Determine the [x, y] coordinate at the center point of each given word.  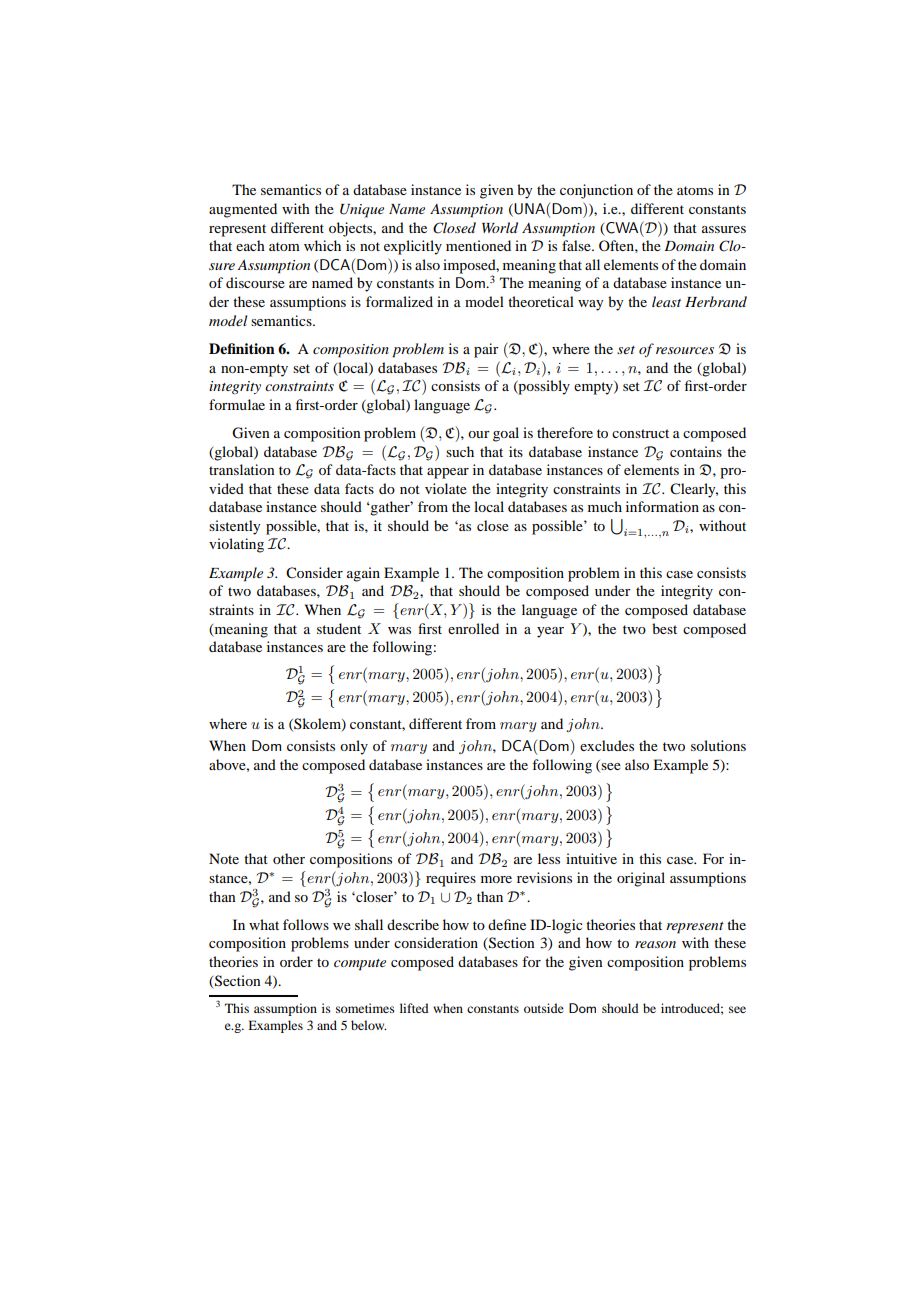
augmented [243, 210]
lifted [414, 1008]
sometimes [365, 1008]
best [664, 628]
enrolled [473, 628]
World [500, 227]
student [339, 628]
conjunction [596, 191]
